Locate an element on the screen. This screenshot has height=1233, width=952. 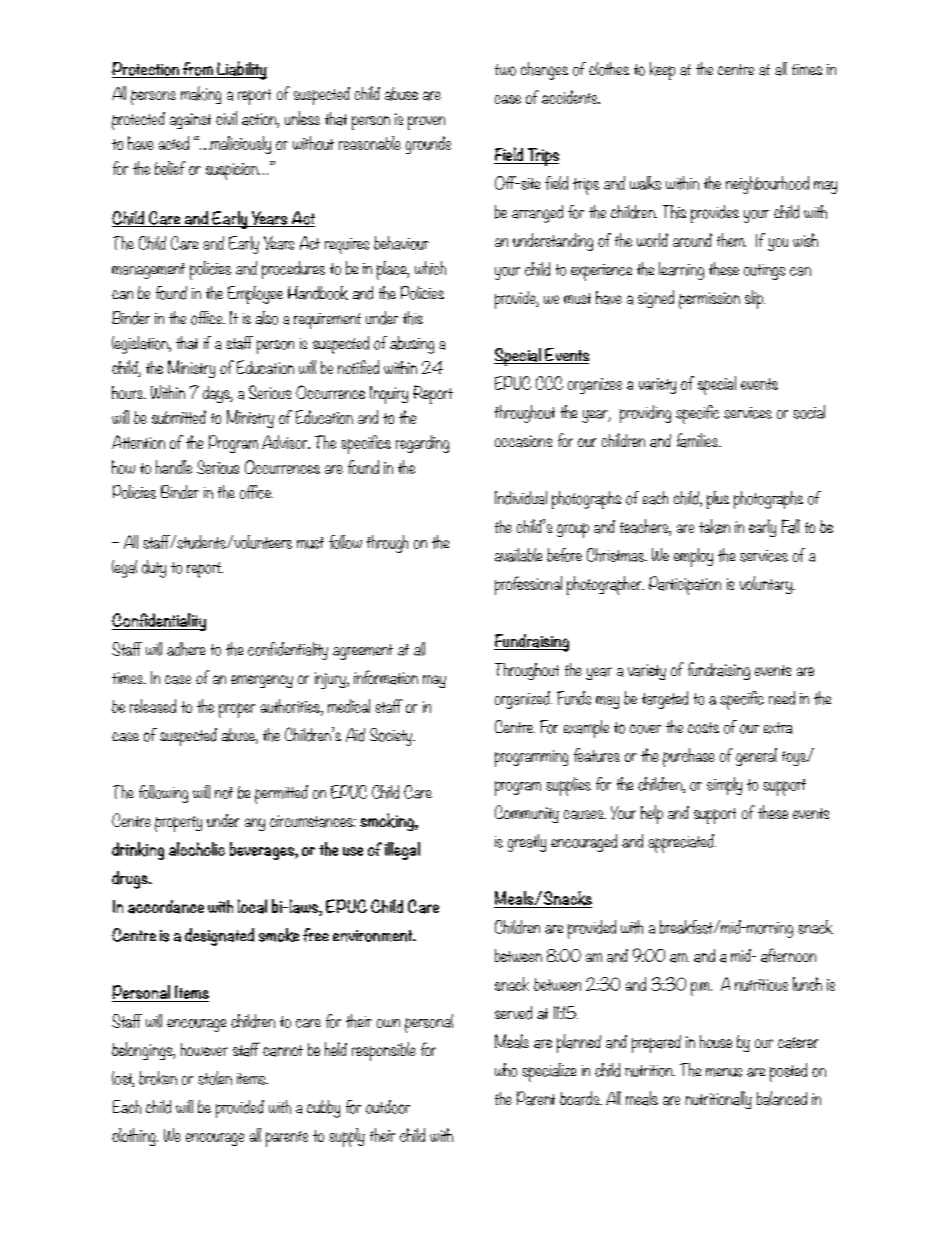
adhere is located at coordinates (186, 649).
